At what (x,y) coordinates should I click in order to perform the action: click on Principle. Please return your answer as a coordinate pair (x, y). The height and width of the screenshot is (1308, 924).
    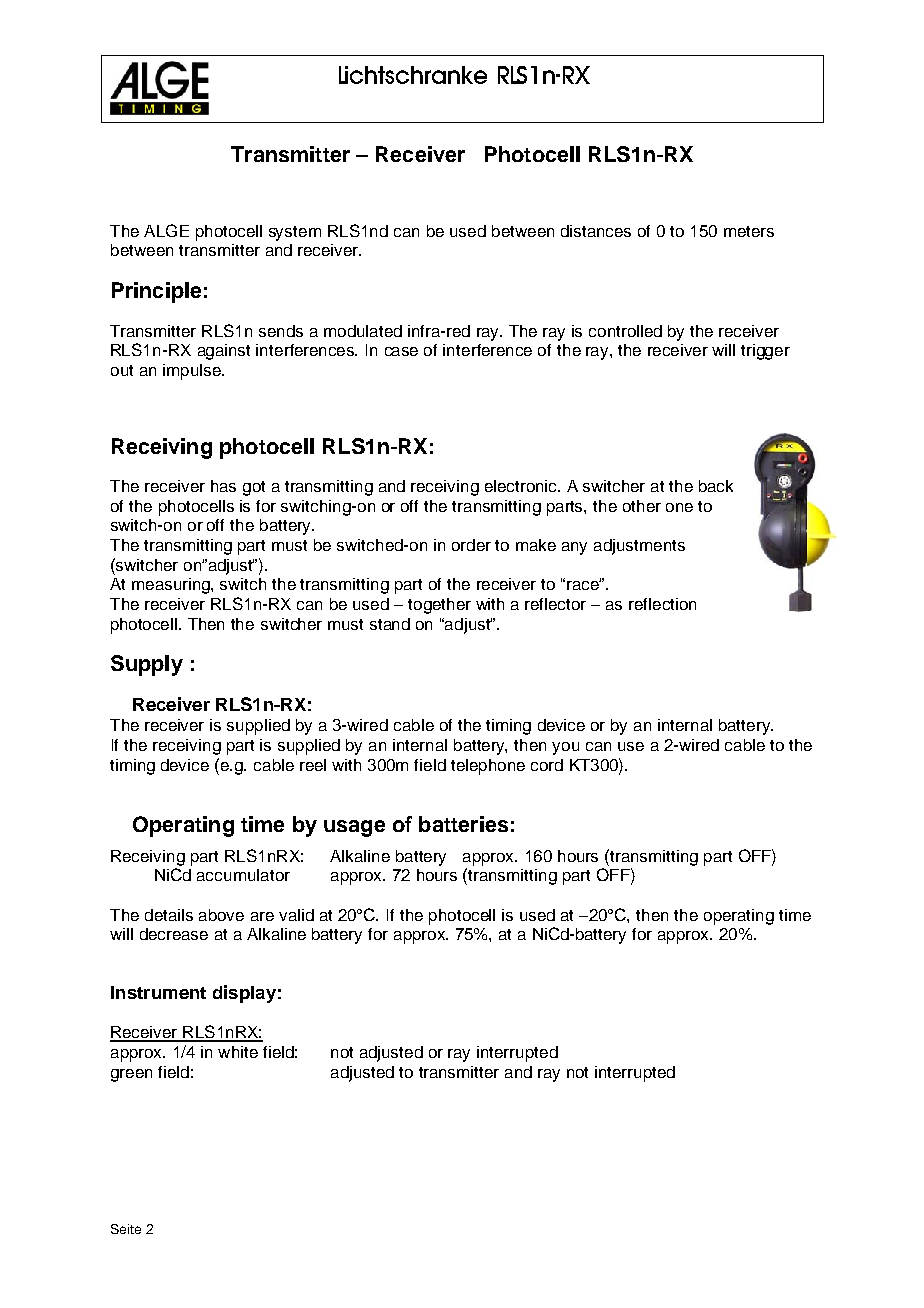
    Looking at the image, I should click on (156, 292).
